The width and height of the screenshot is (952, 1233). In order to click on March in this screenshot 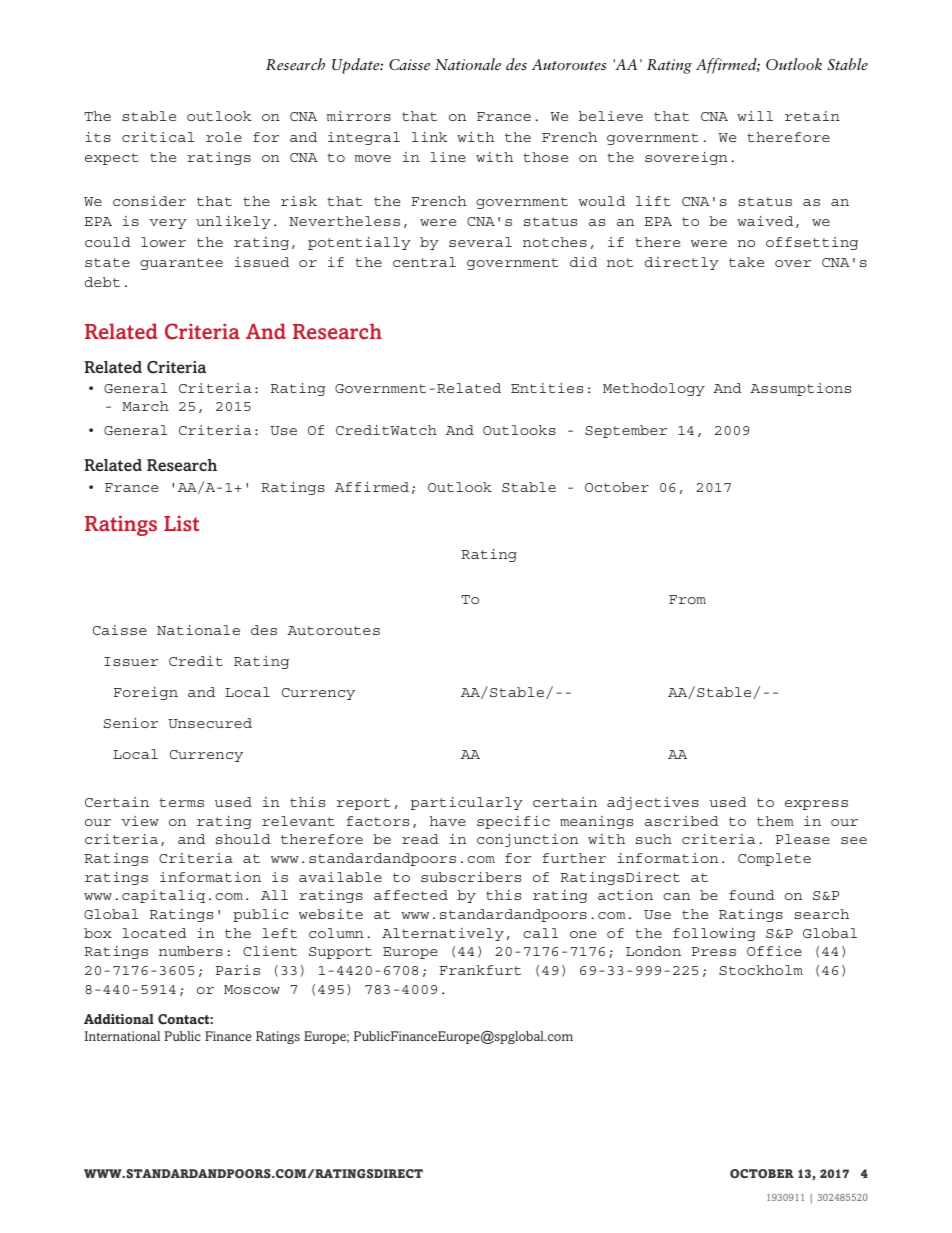, I will do `click(146, 406)`.
